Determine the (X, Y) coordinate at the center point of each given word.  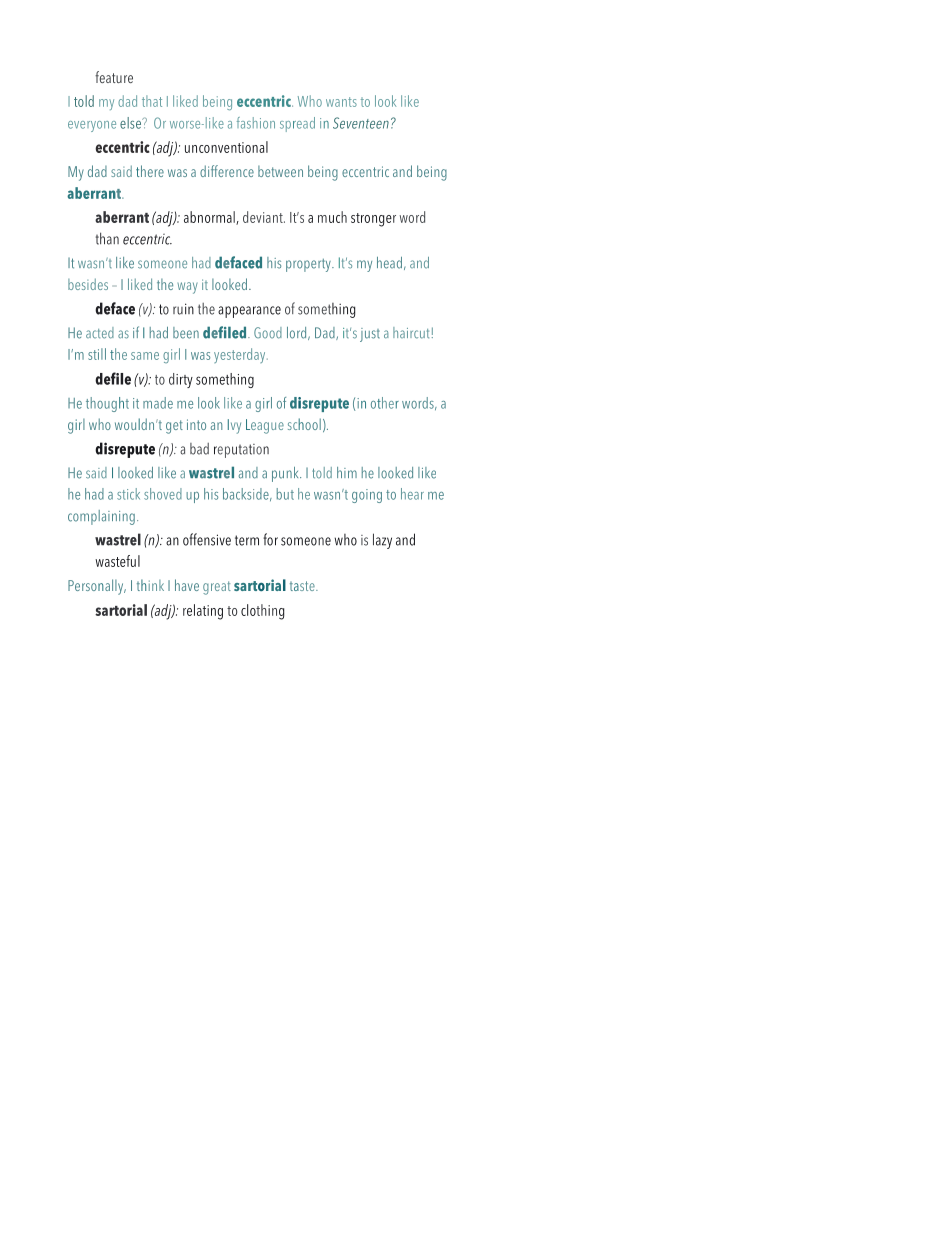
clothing (262, 612)
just (370, 335)
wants (341, 102)
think (150, 585)
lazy (382, 541)
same (145, 356)
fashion (256, 123)
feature (114, 77)
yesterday (241, 355)
